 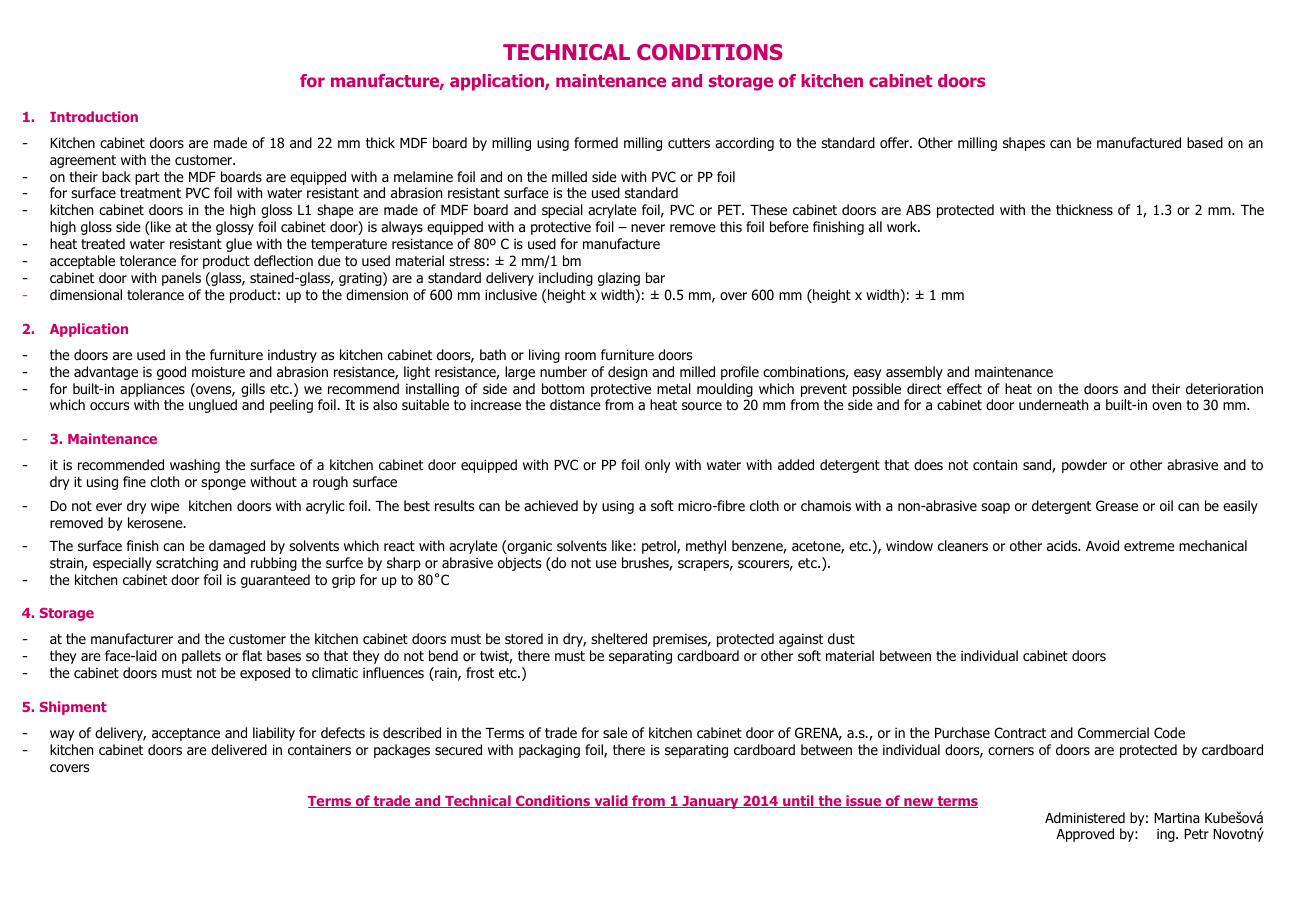 What do you see at coordinates (914, 373) in the screenshot?
I see `assembly` at bounding box center [914, 373].
